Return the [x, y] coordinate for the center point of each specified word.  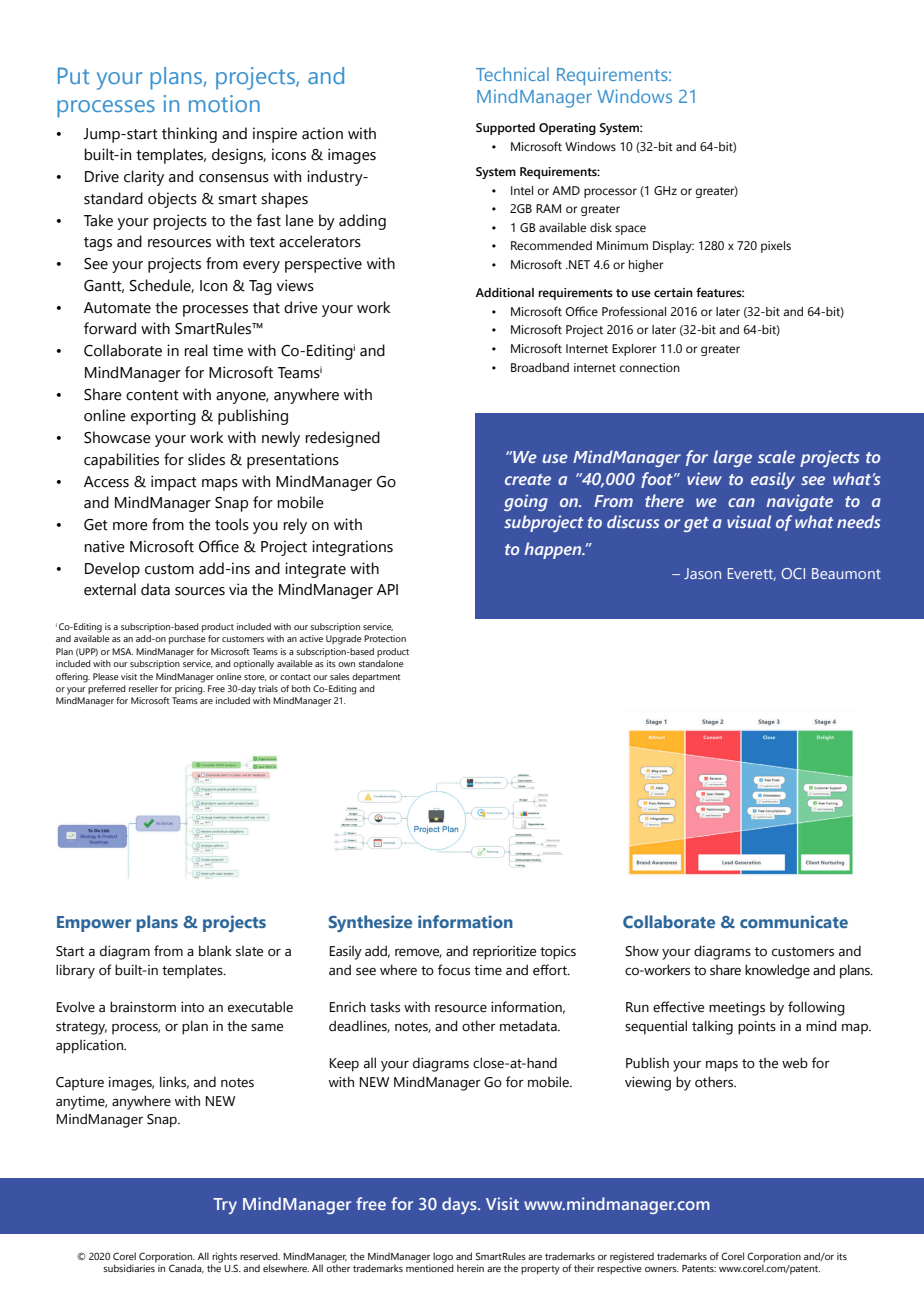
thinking [189, 135]
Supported [505, 129]
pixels [776, 247]
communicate [794, 921]
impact [174, 483]
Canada [186, 1268]
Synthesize [370, 923]
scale [776, 456]
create [528, 479]
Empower [94, 924]
